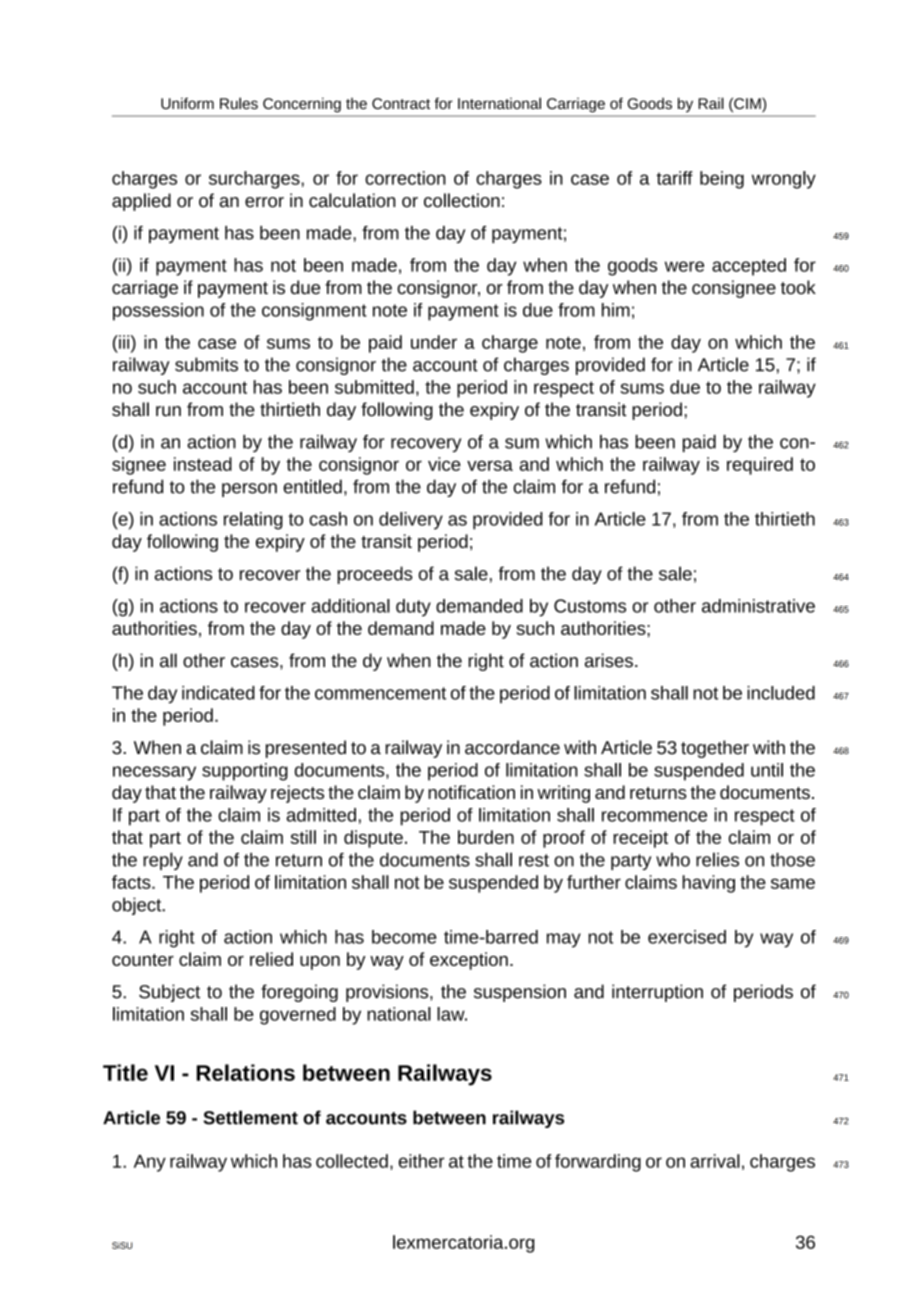 This screenshot has height=1308, width=924. What do you see at coordinates (187, 103) in the screenshot?
I see `Uniform` at bounding box center [187, 103].
